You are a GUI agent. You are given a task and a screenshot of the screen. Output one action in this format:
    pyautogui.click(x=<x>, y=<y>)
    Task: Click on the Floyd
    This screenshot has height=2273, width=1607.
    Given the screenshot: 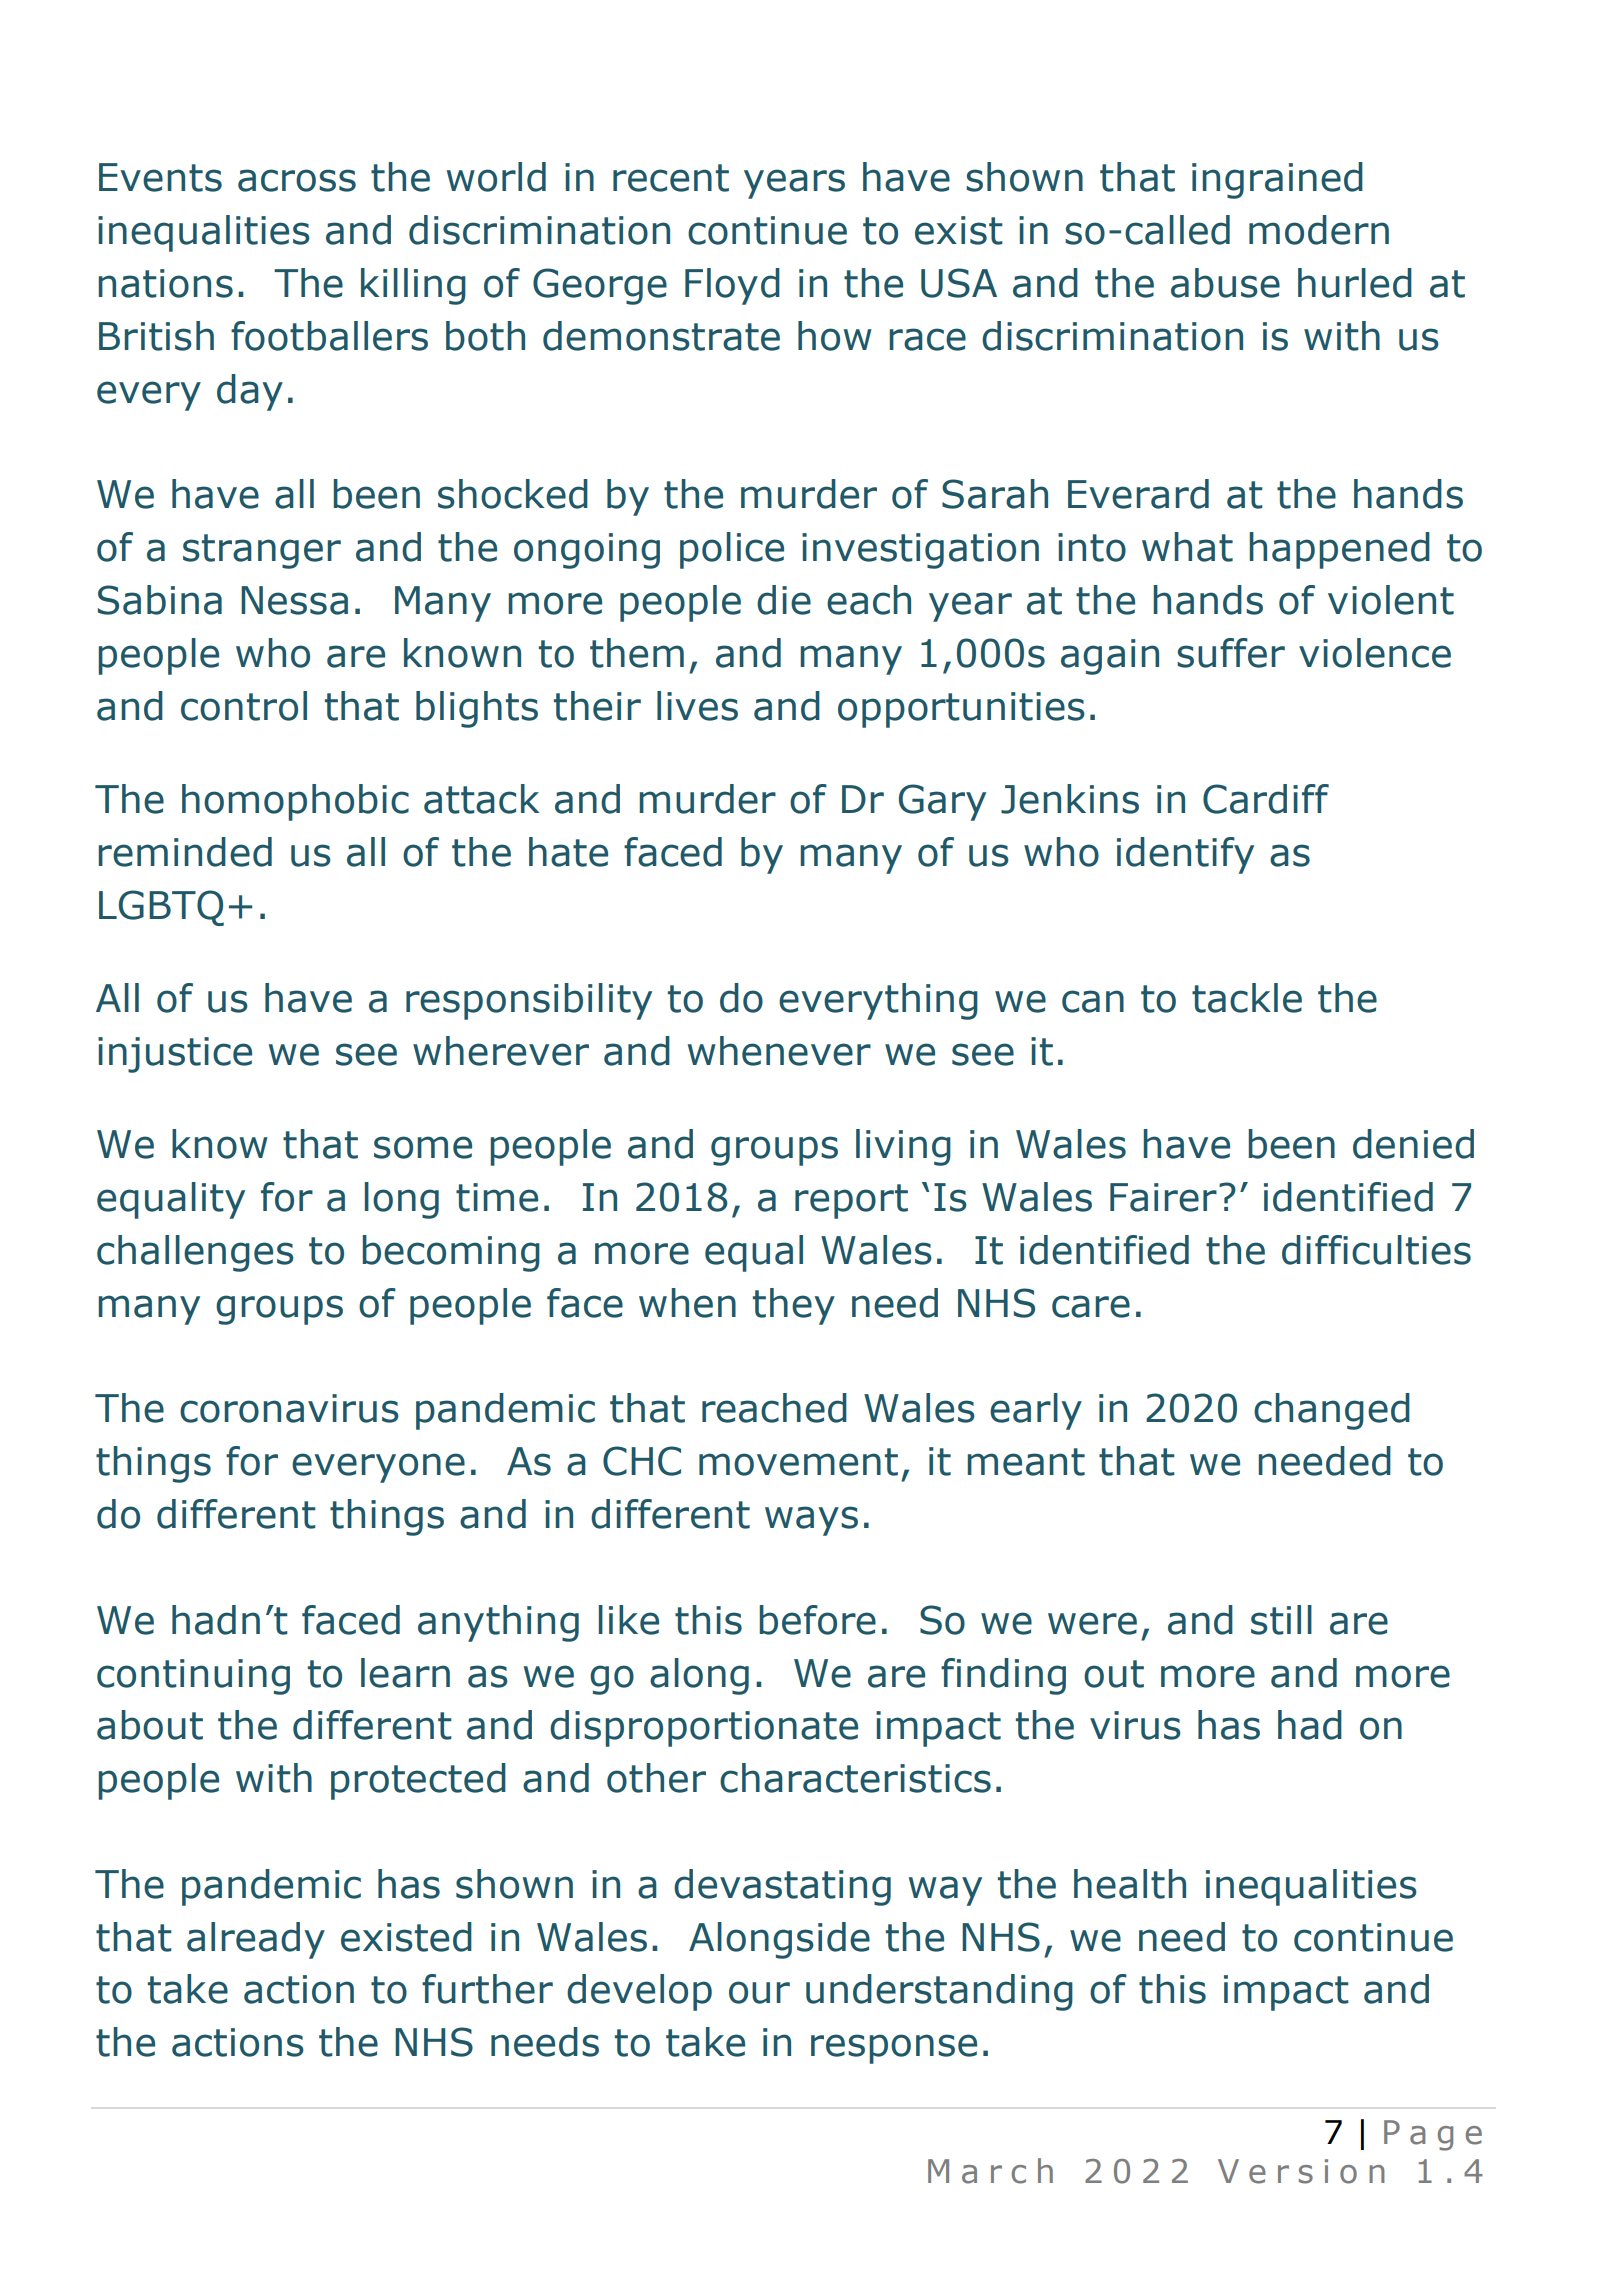 What is the action you would take?
    pyautogui.click(x=732, y=286)
